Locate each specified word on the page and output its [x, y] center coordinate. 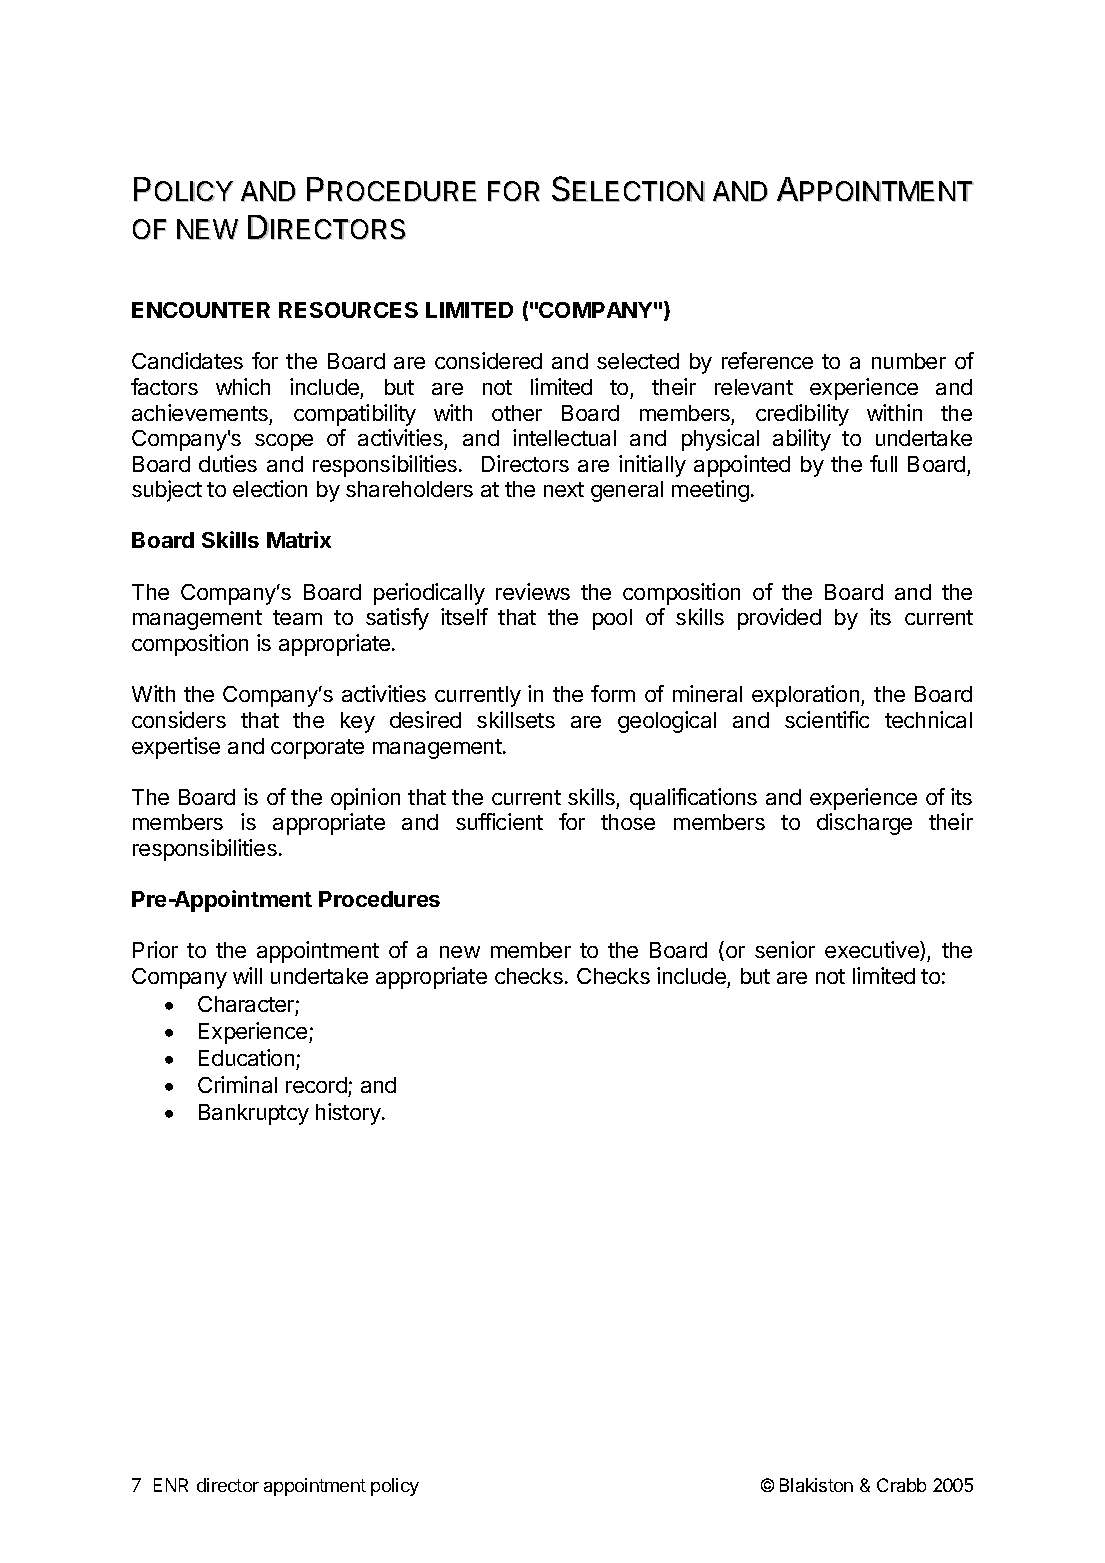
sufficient [499, 821]
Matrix [299, 539]
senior [785, 949]
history [349, 1114]
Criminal [237, 1084]
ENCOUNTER [201, 310]
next [564, 489]
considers [179, 719]
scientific [827, 719]
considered [488, 360]
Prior [155, 949]
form [613, 693]
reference [767, 360]
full [883, 463]
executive [873, 951]
